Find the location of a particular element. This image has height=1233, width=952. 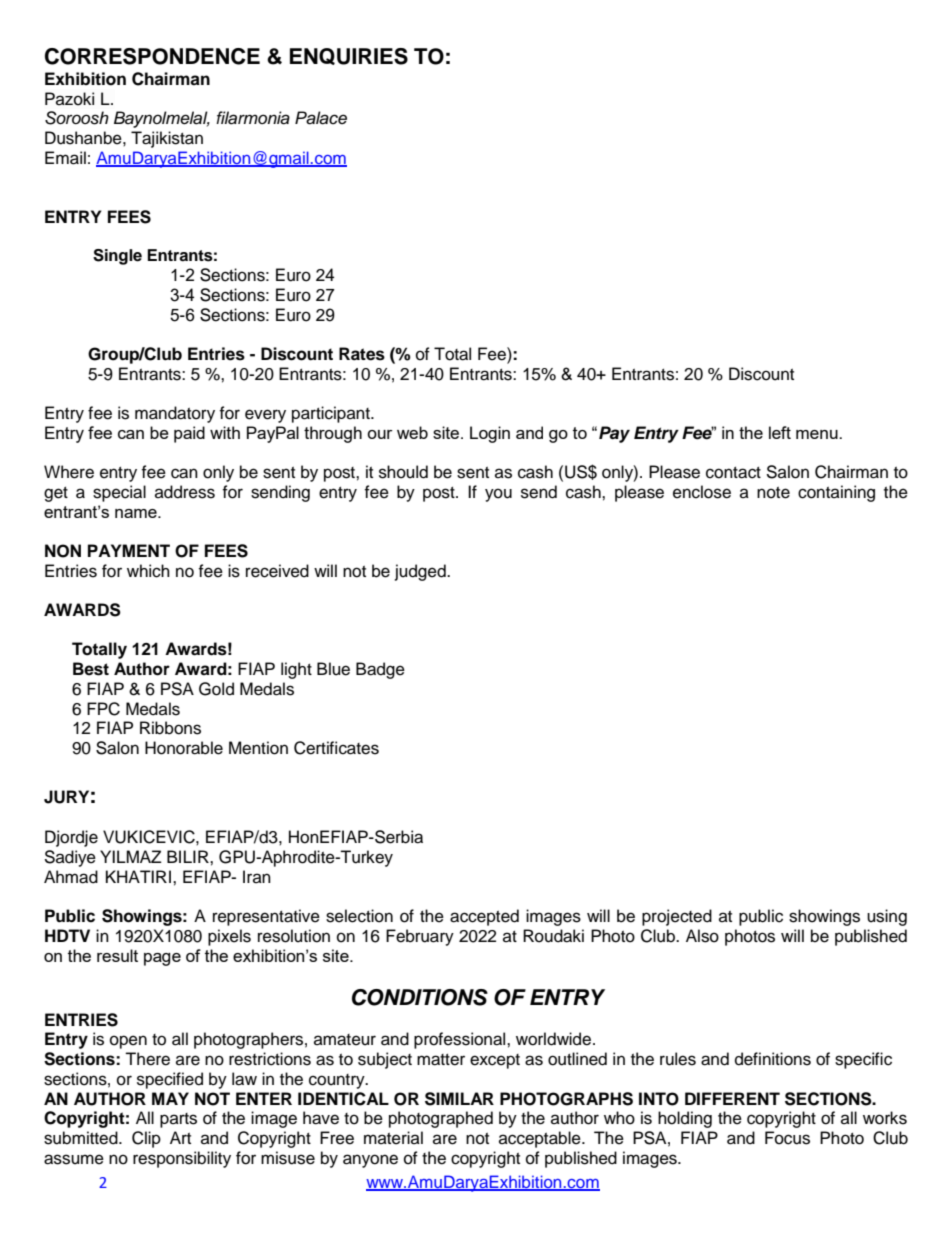

which is located at coordinates (148, 571).
